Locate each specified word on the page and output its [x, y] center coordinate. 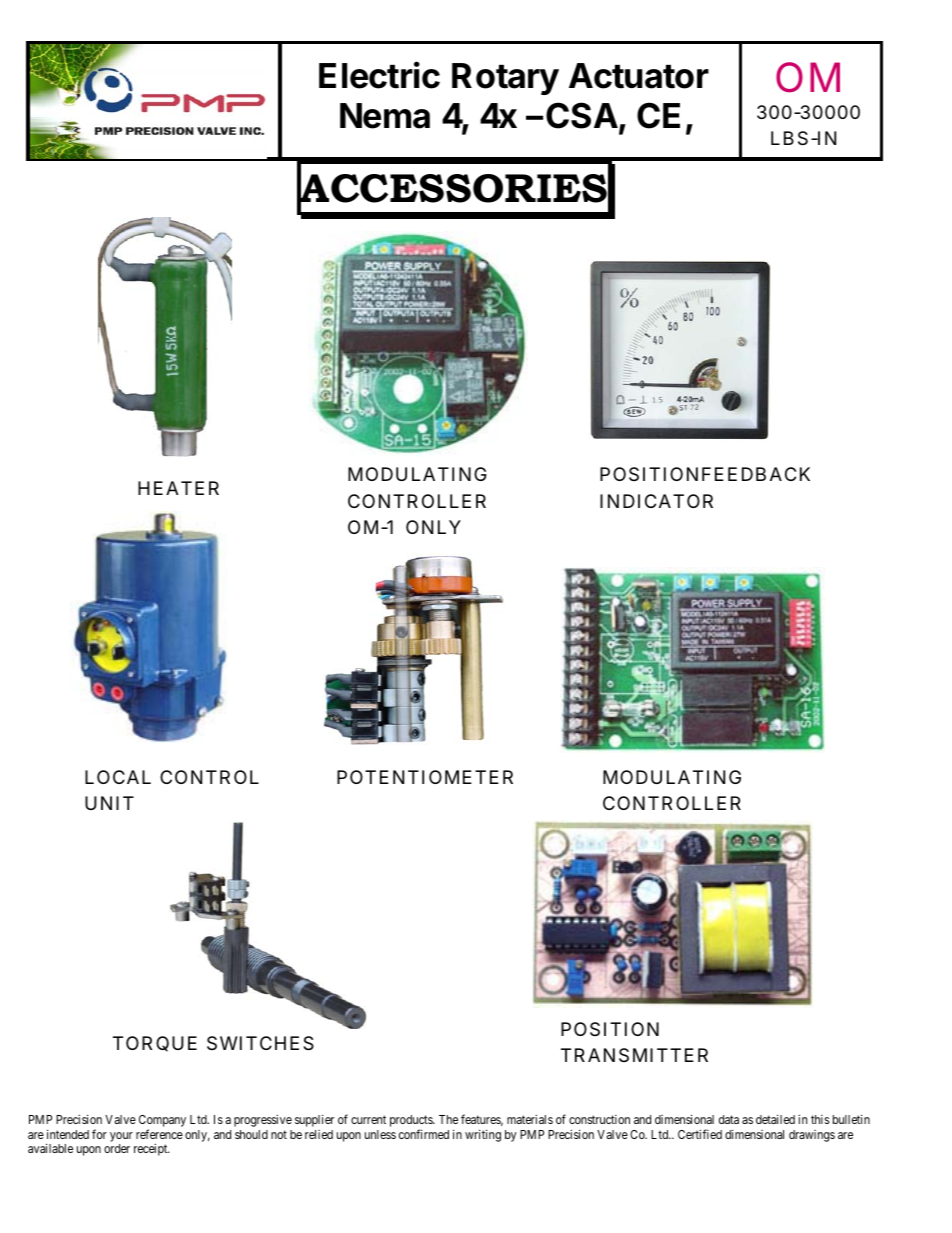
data [729, 1119]
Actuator [639, 76]
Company [162, 1122]
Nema [385, 116]
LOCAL [118, 777]
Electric [379, 75]
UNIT [108, 803]
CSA [583, 116]
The [448, 1119]
